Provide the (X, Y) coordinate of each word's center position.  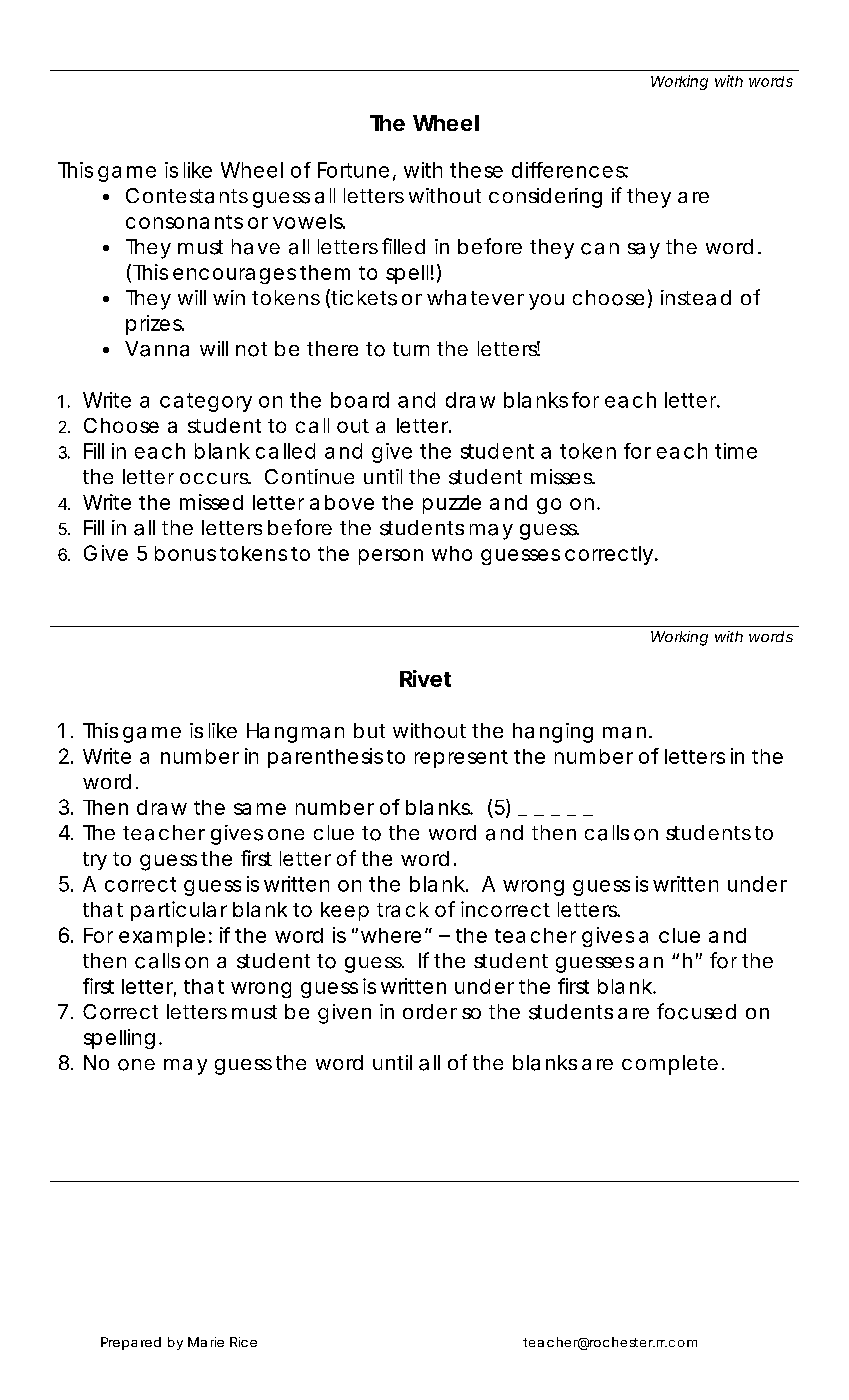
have (256, 247)
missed (211, 502)
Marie (206, 1342)
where (393, 935)
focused (696, 1011)
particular (179, 911)
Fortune (356, 171)
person (391, 557)
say (644, 251)
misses (563, 477)
